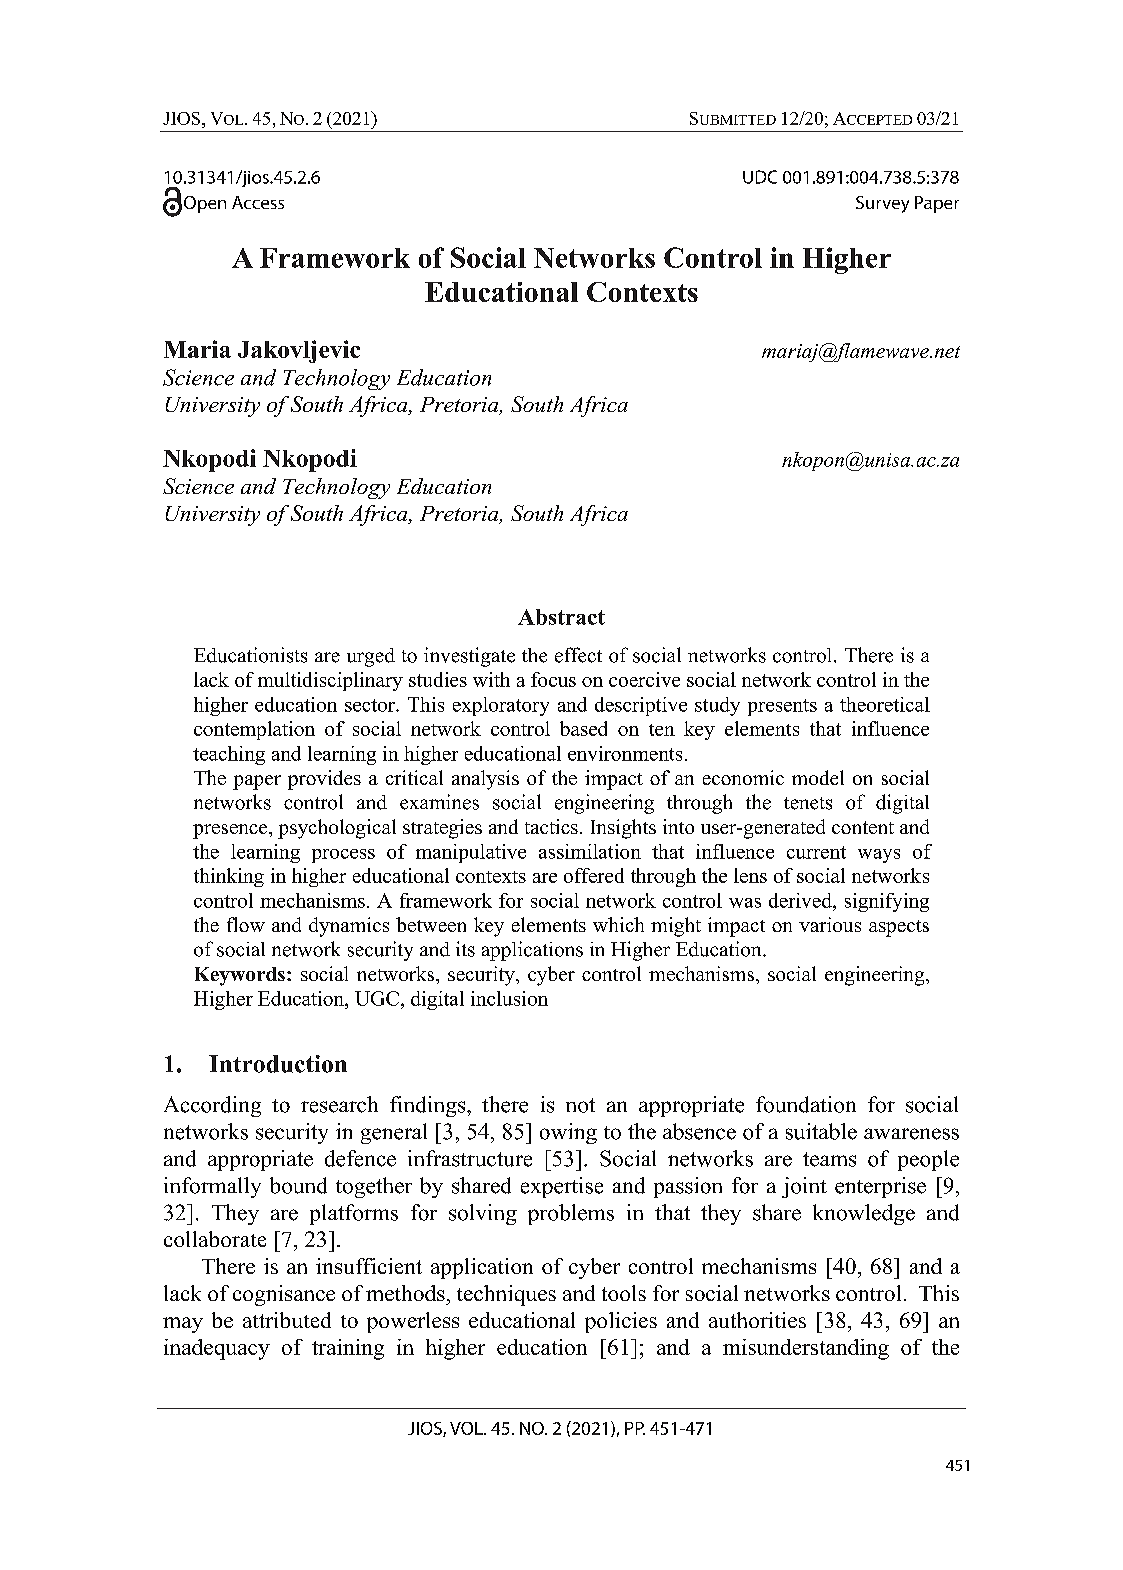 Image resolution: width=1123 pixels, height=1570 pixels. What do you see at coordinates (287, 1320) in the image?
I see `attributed` at bounding box center [287, 1320].
